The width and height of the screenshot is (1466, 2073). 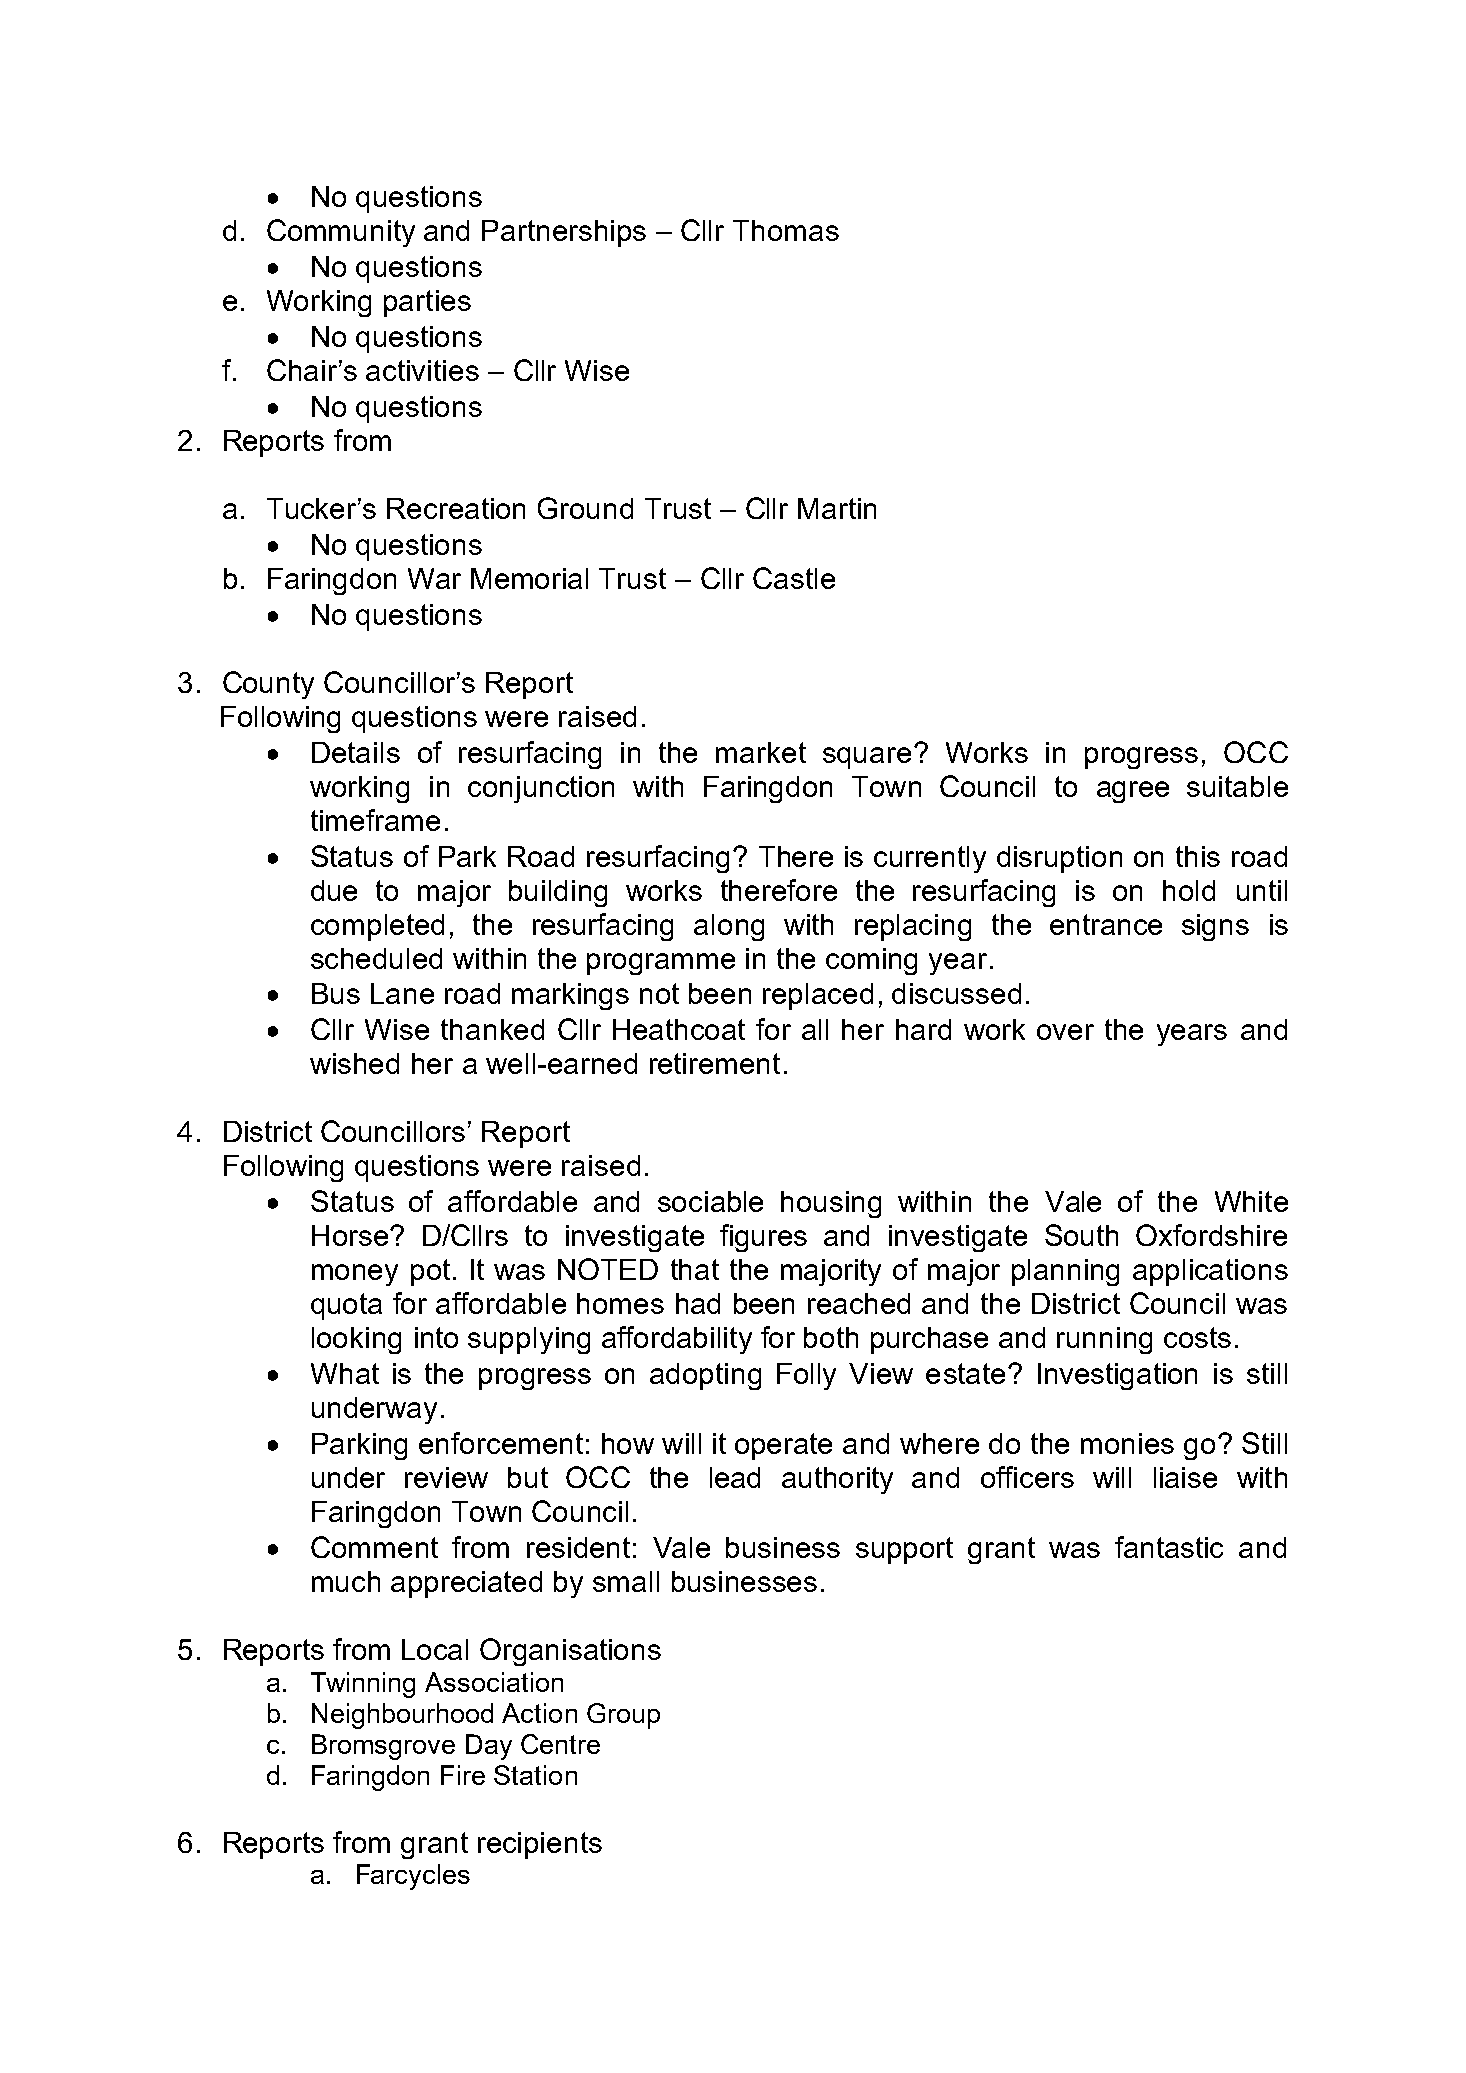 I want to click on Thomas, so click(x=786, y=230).
